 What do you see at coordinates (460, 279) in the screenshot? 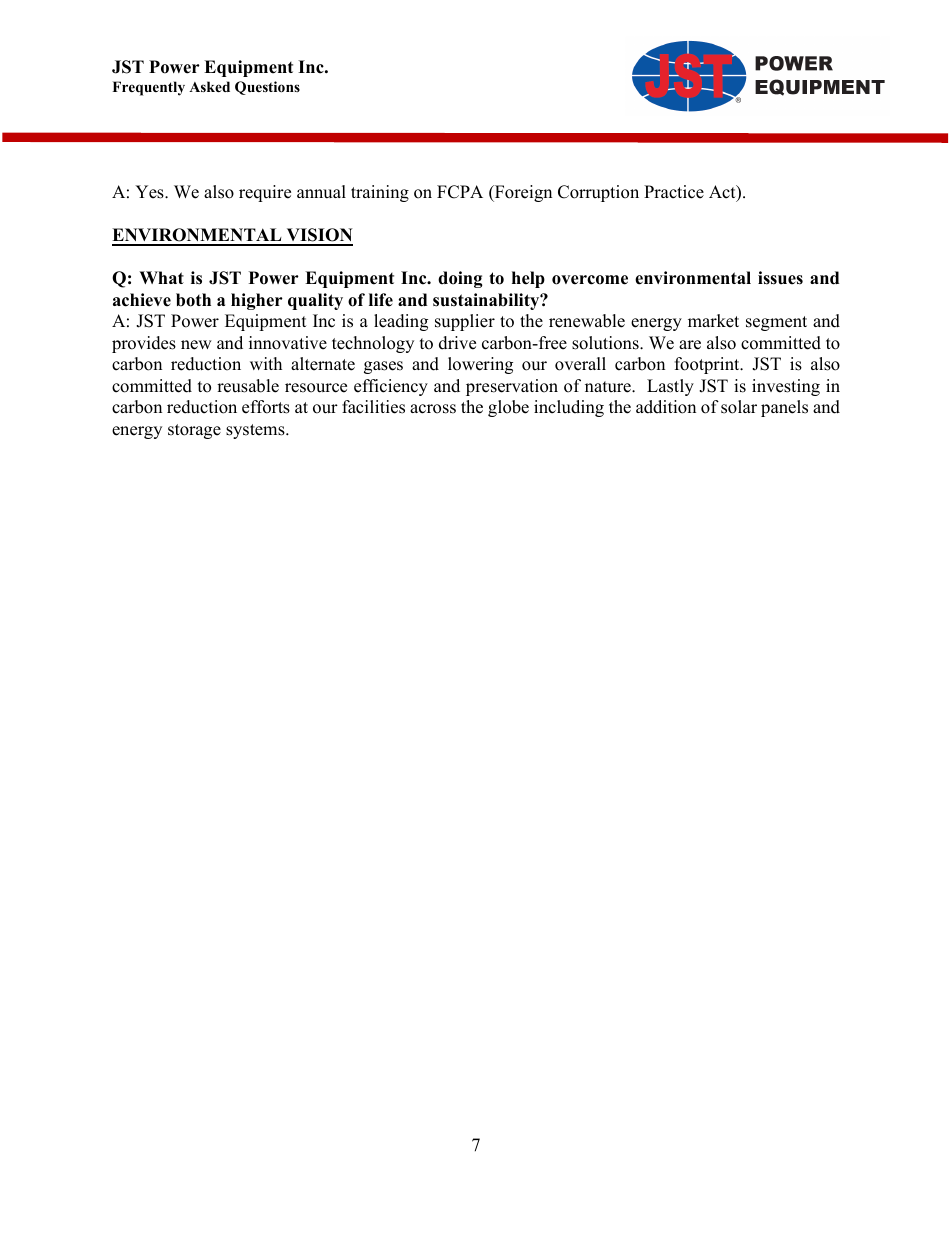
I see `doing` at bounding box center [460, 279].
